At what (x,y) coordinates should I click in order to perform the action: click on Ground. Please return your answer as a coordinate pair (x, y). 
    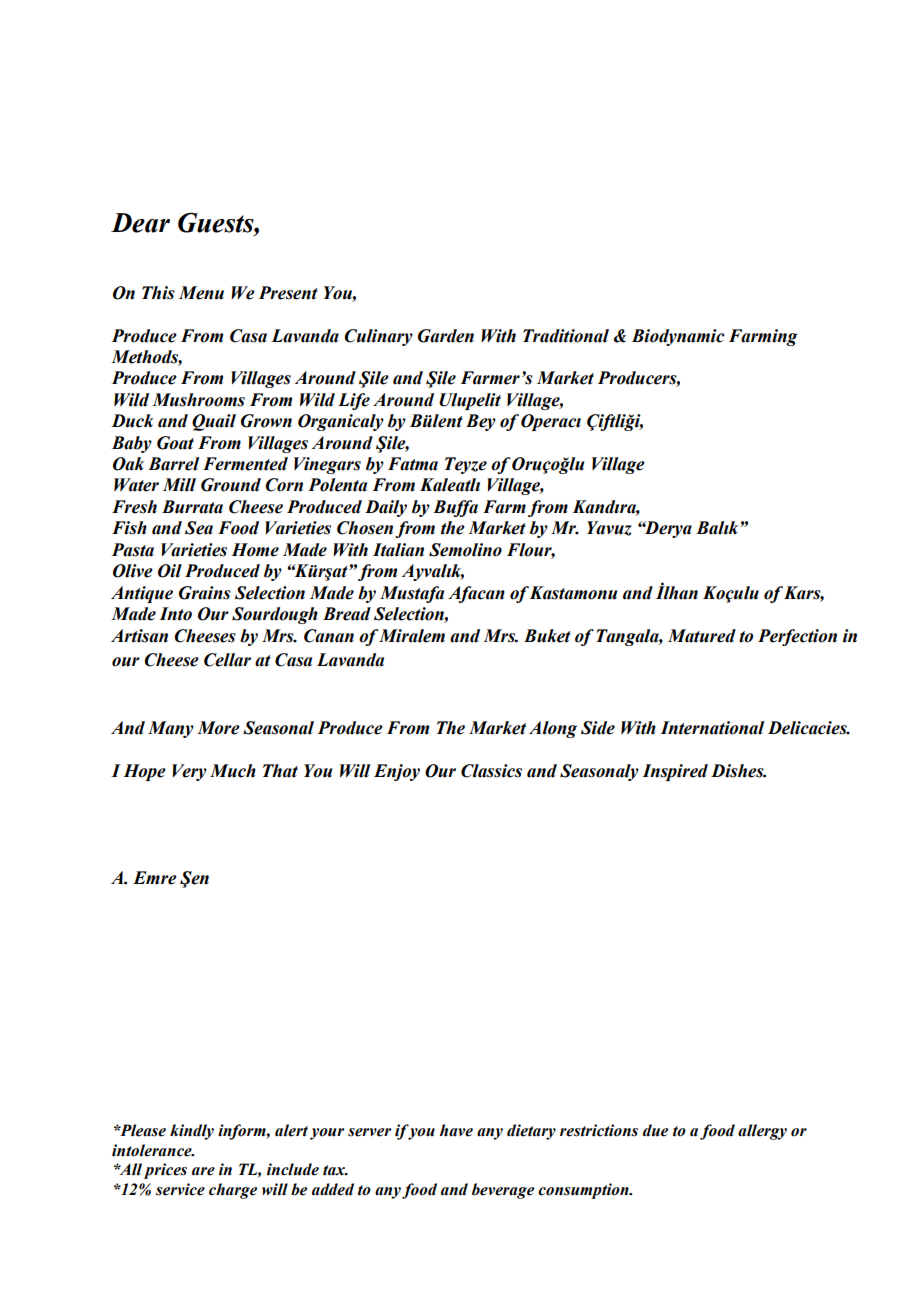
    Looking at the image, I should click on (231, 485).
